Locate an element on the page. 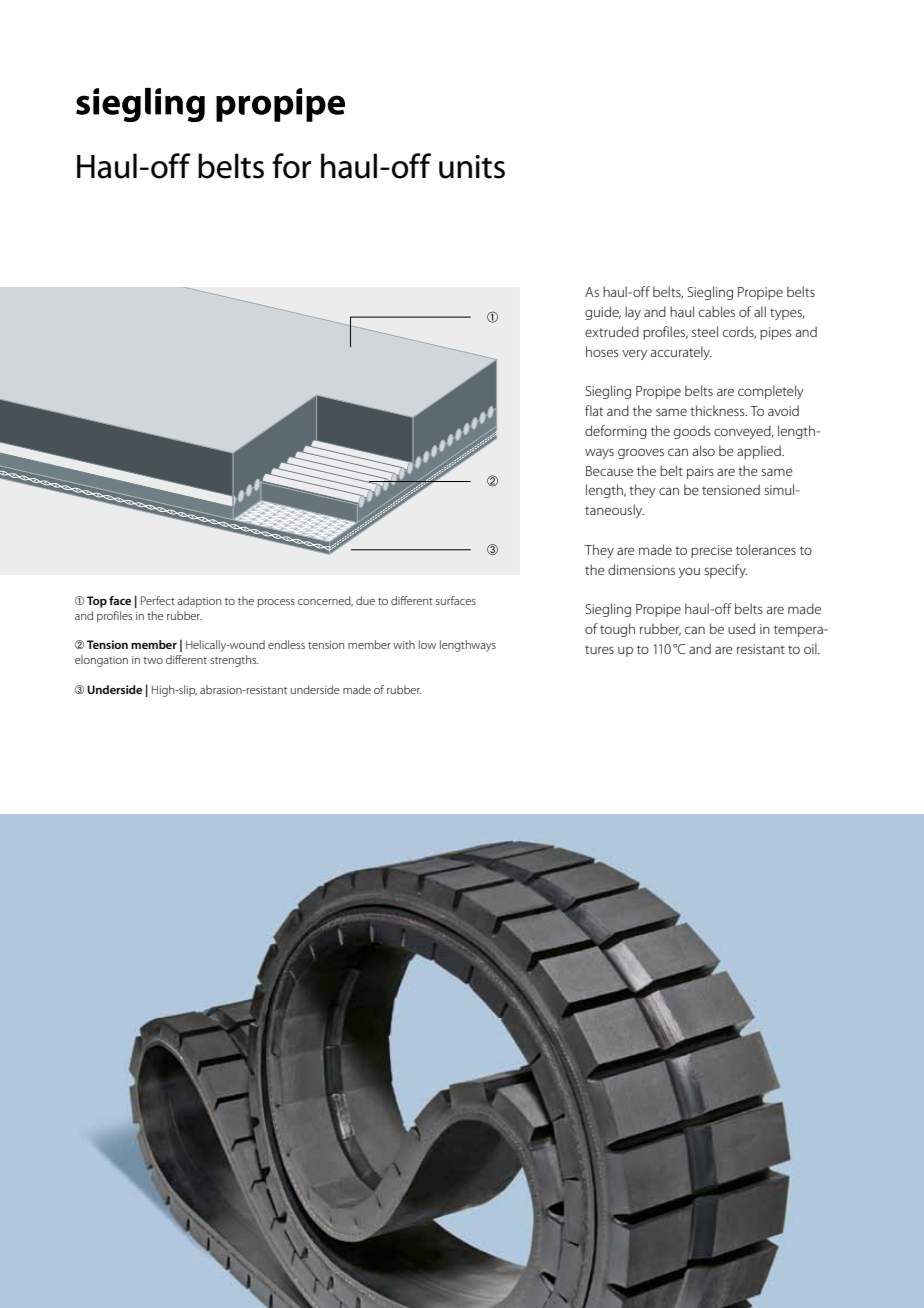 The width and height of the page is (924, 1308). cables is located at coordinates (717, 311).
